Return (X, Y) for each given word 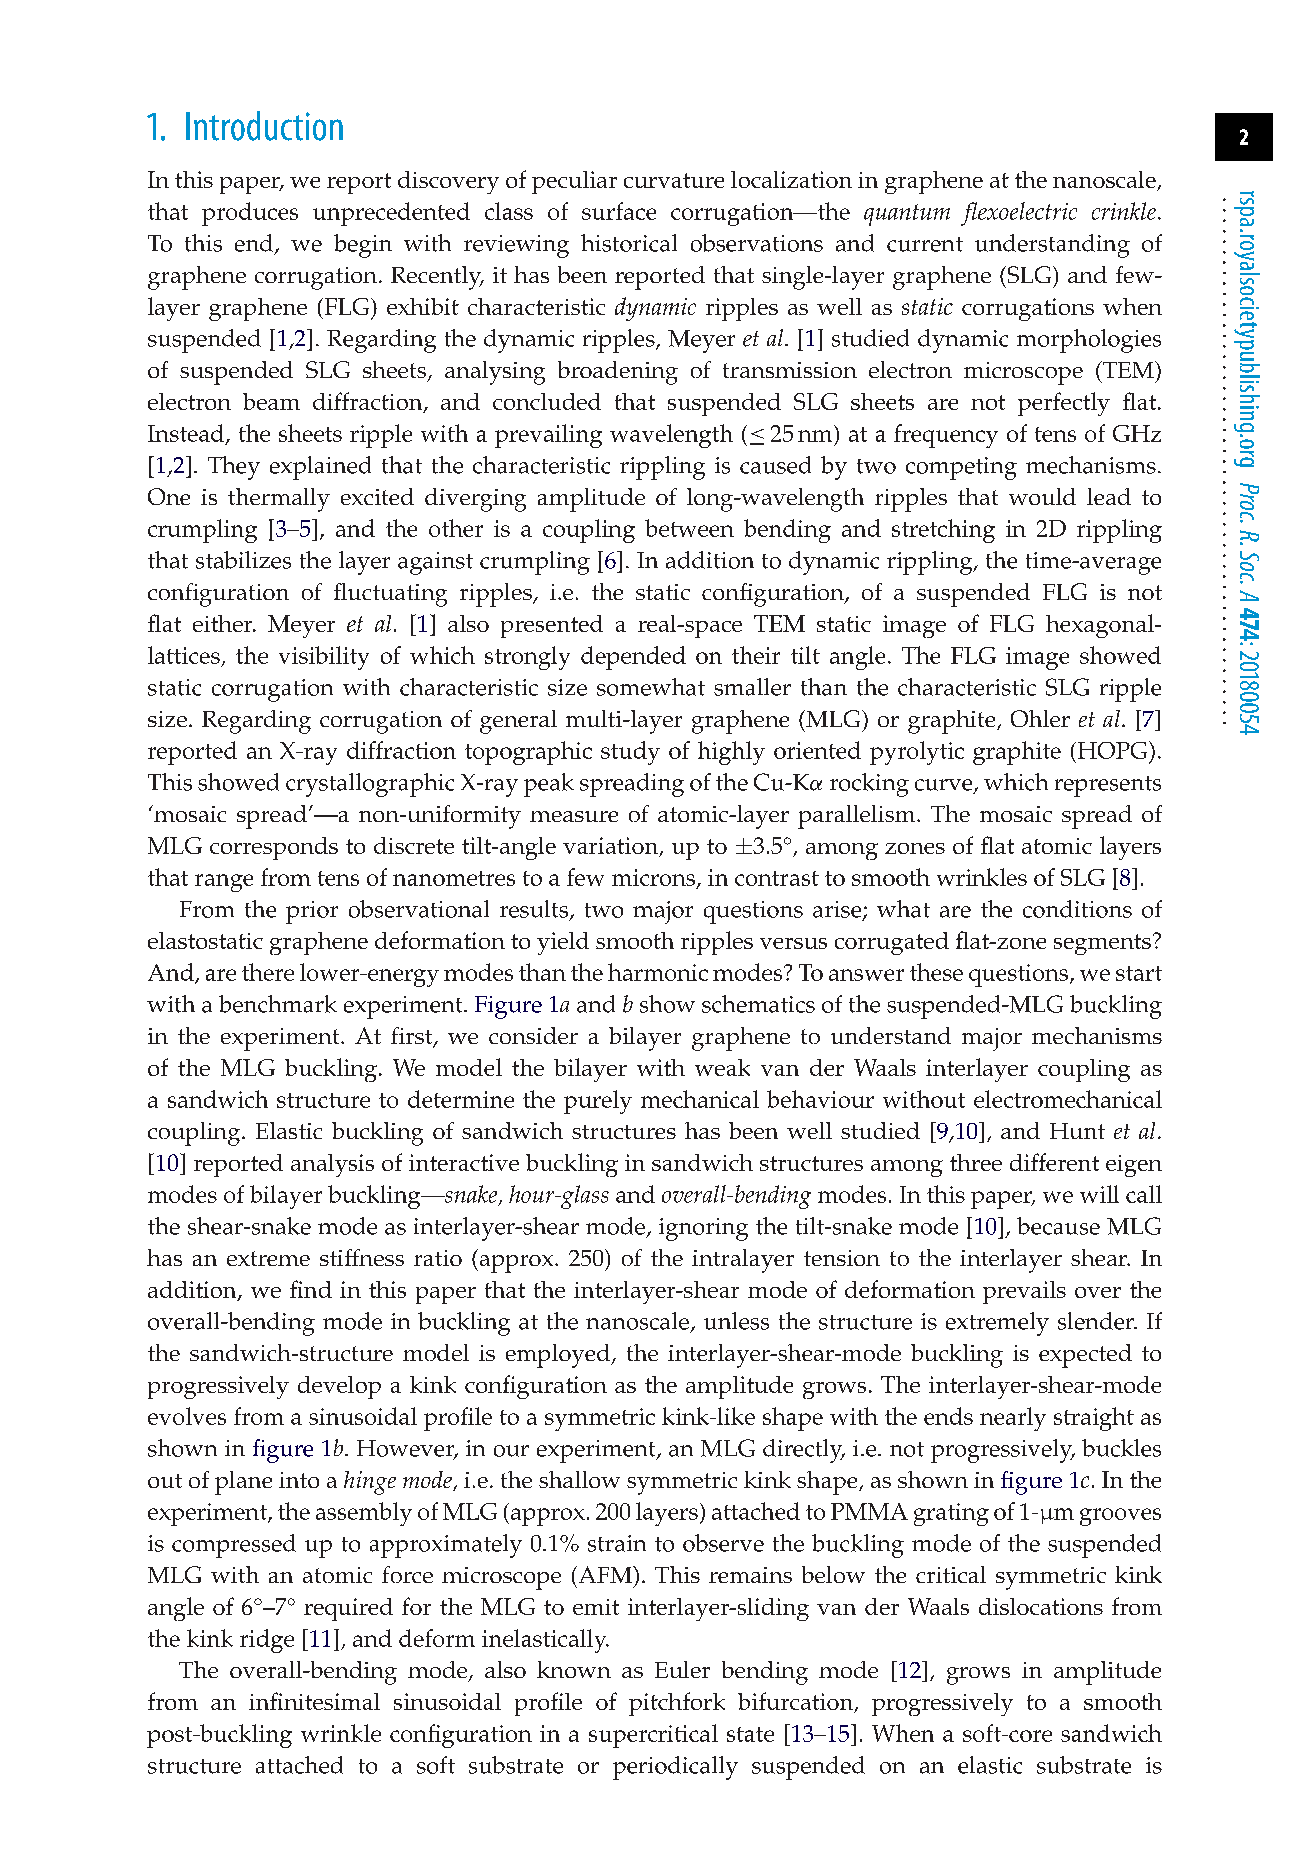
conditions (1077, 909)
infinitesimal (314, 1701)
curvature (674, 180)
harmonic (658, 972)
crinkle (1124, 211)
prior (312, 912)
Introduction (264, 126)
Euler (682, 1669)
